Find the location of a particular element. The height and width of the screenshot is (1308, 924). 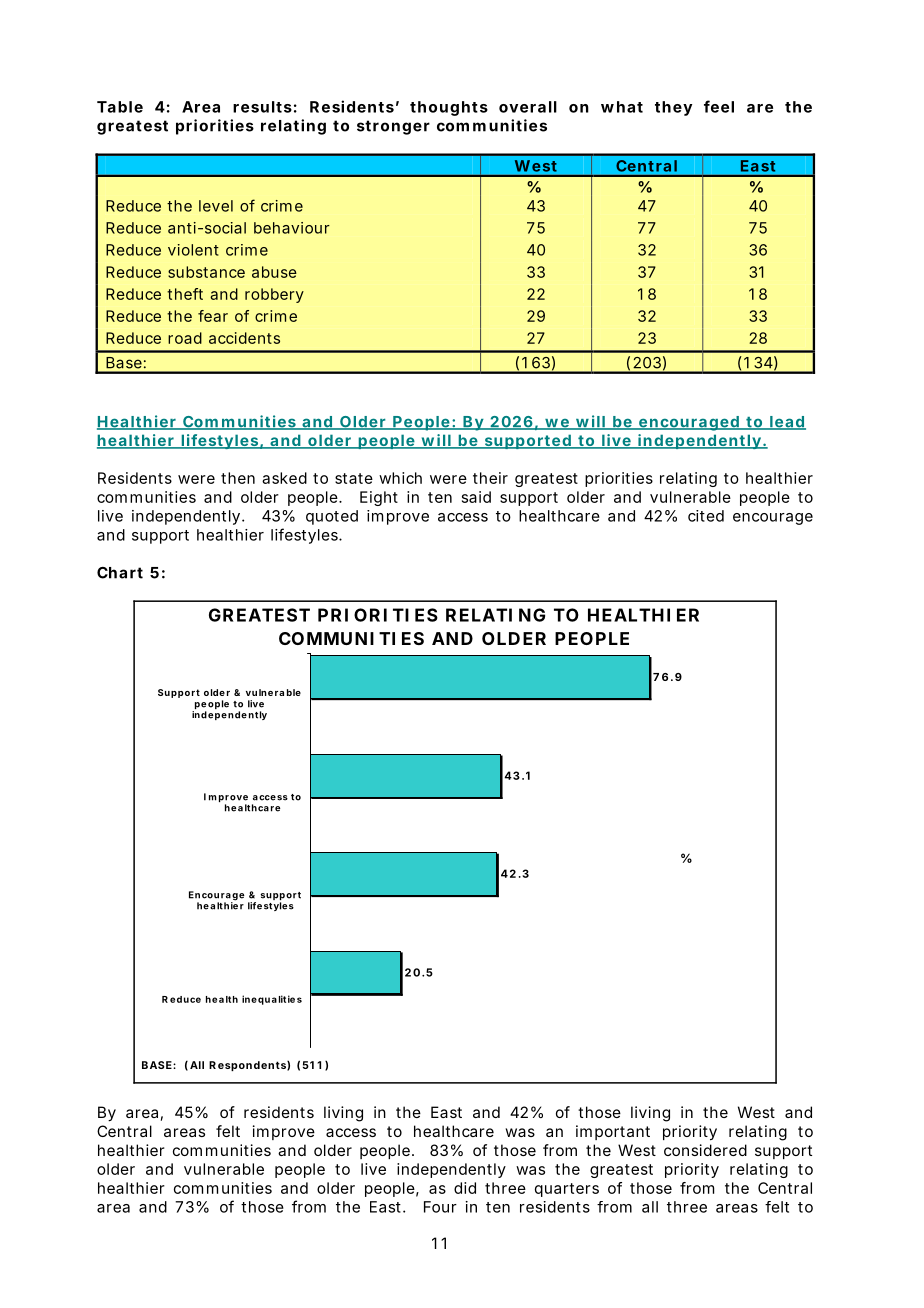

important is located at coordinates (613, 1132).
